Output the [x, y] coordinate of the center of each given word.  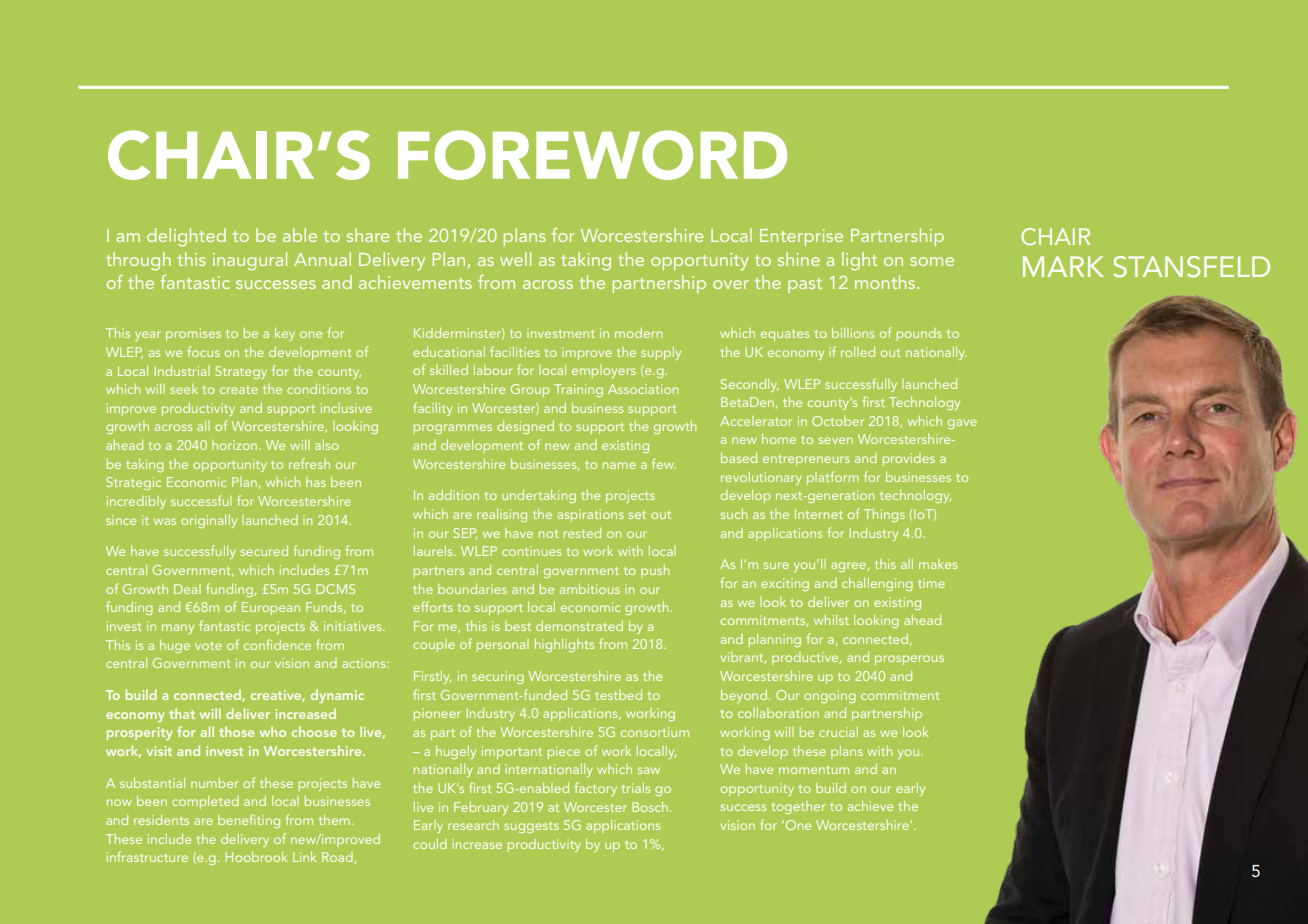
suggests [531, 827]
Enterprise [801, 237]
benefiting [249, 821]
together [798, 807]
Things [884, 515]
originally [209, 521]
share [368, 235]
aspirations [590, 515]
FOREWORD [592, 155]
